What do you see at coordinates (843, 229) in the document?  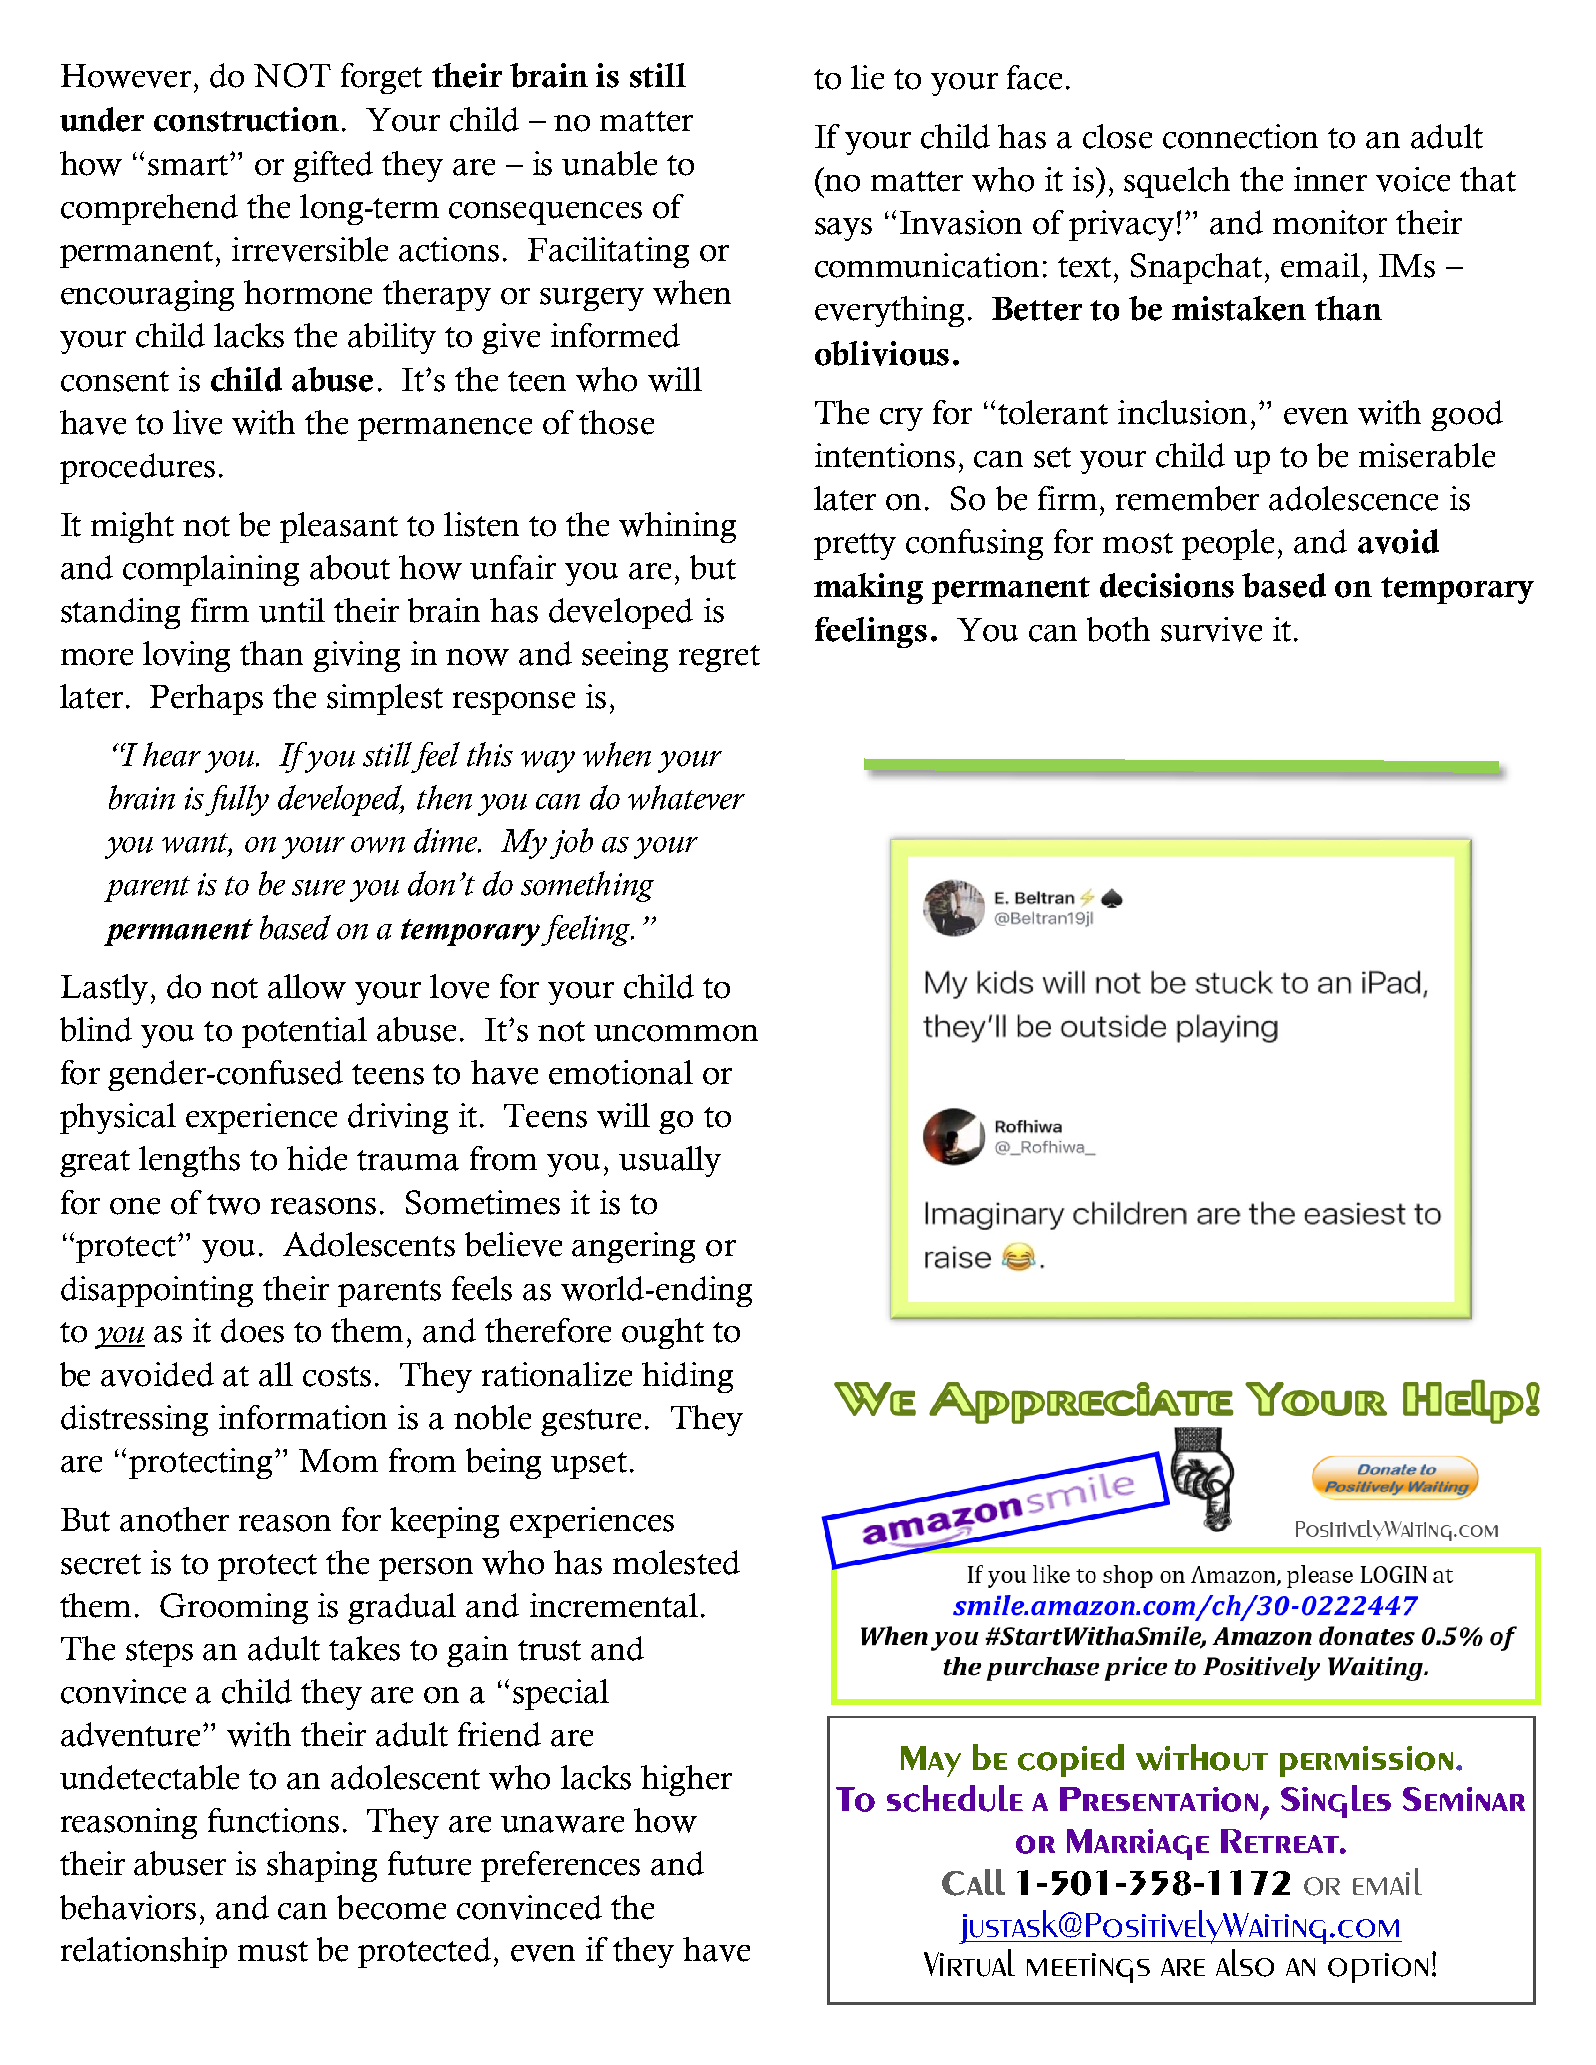 I see `says` at bounding box center [843, 229].
